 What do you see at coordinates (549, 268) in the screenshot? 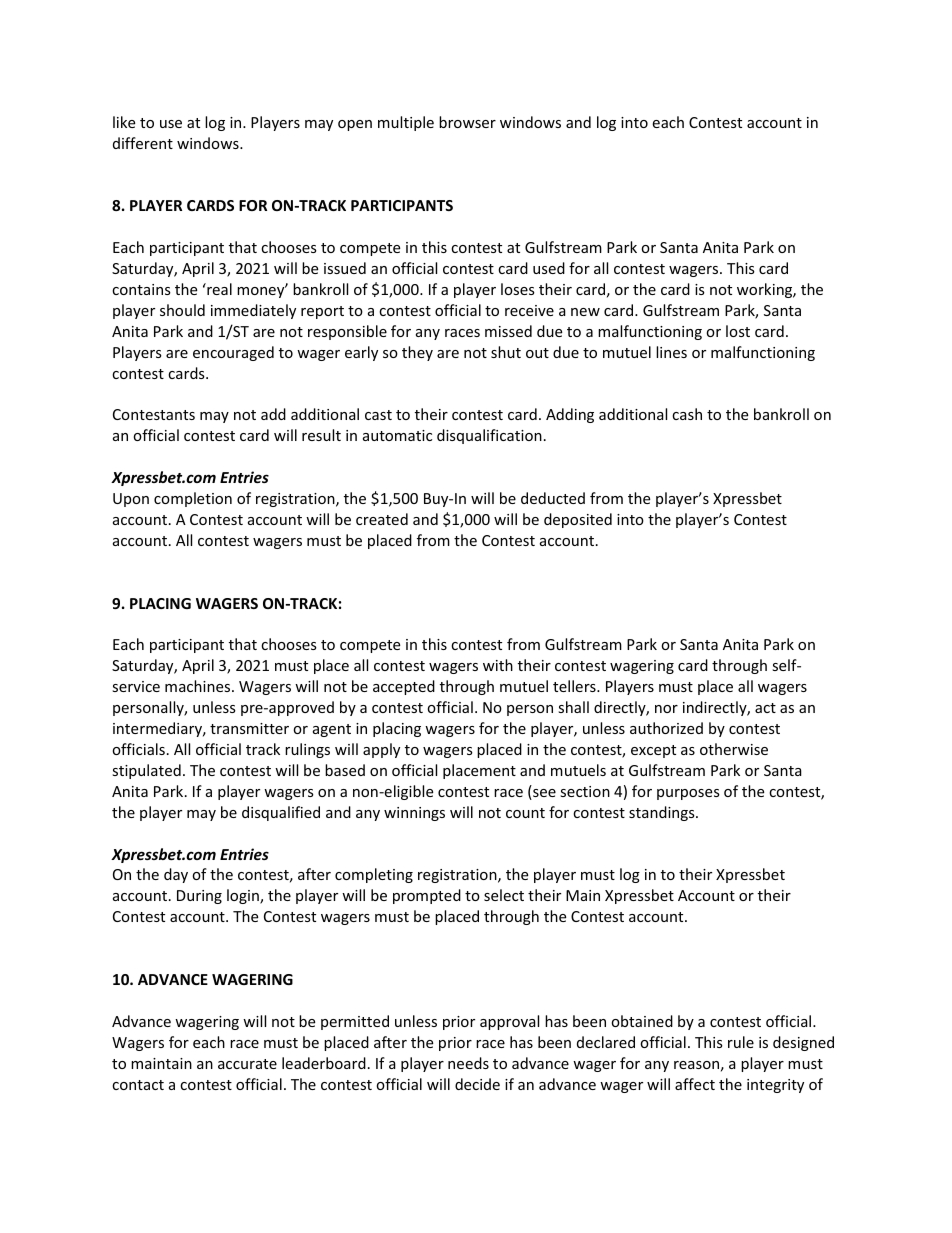
I see `used` at bounding box center [549, 268].
